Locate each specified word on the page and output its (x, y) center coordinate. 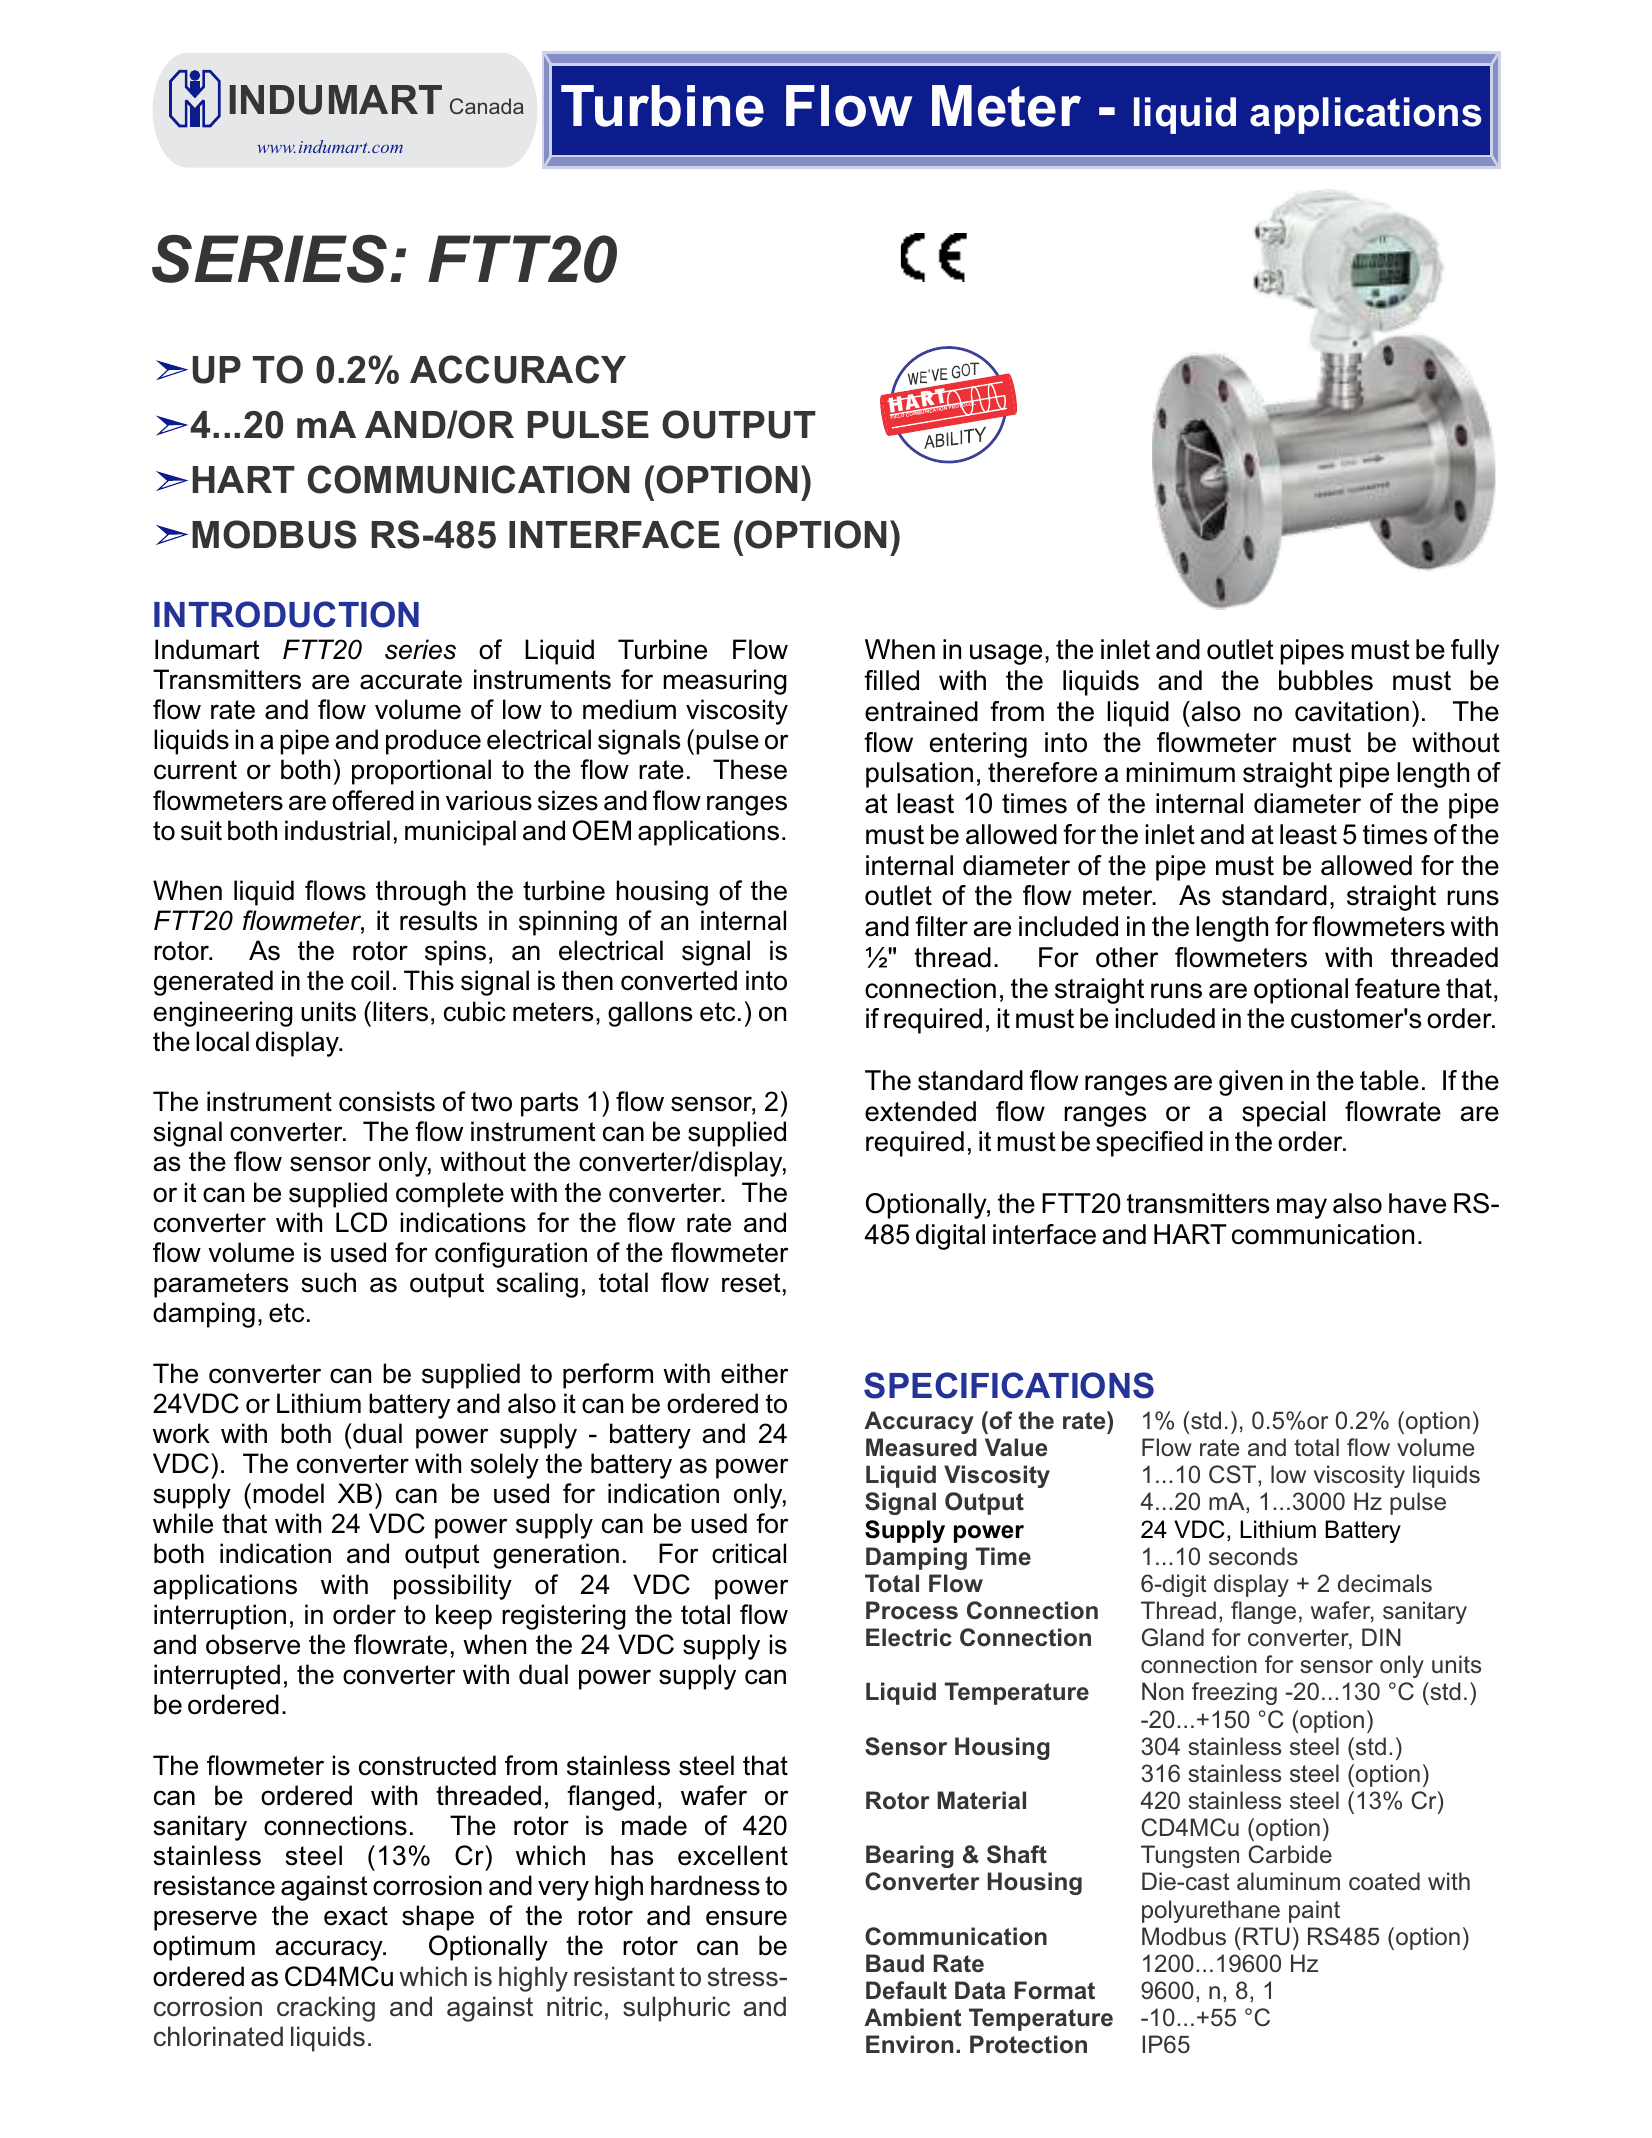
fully (1475, 652)
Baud (895, 1963)
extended (920, 1111)
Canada (487, 106)
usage (1006, 654)
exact (356, 1916)
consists (387, 1101)
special (1283, 1114)
